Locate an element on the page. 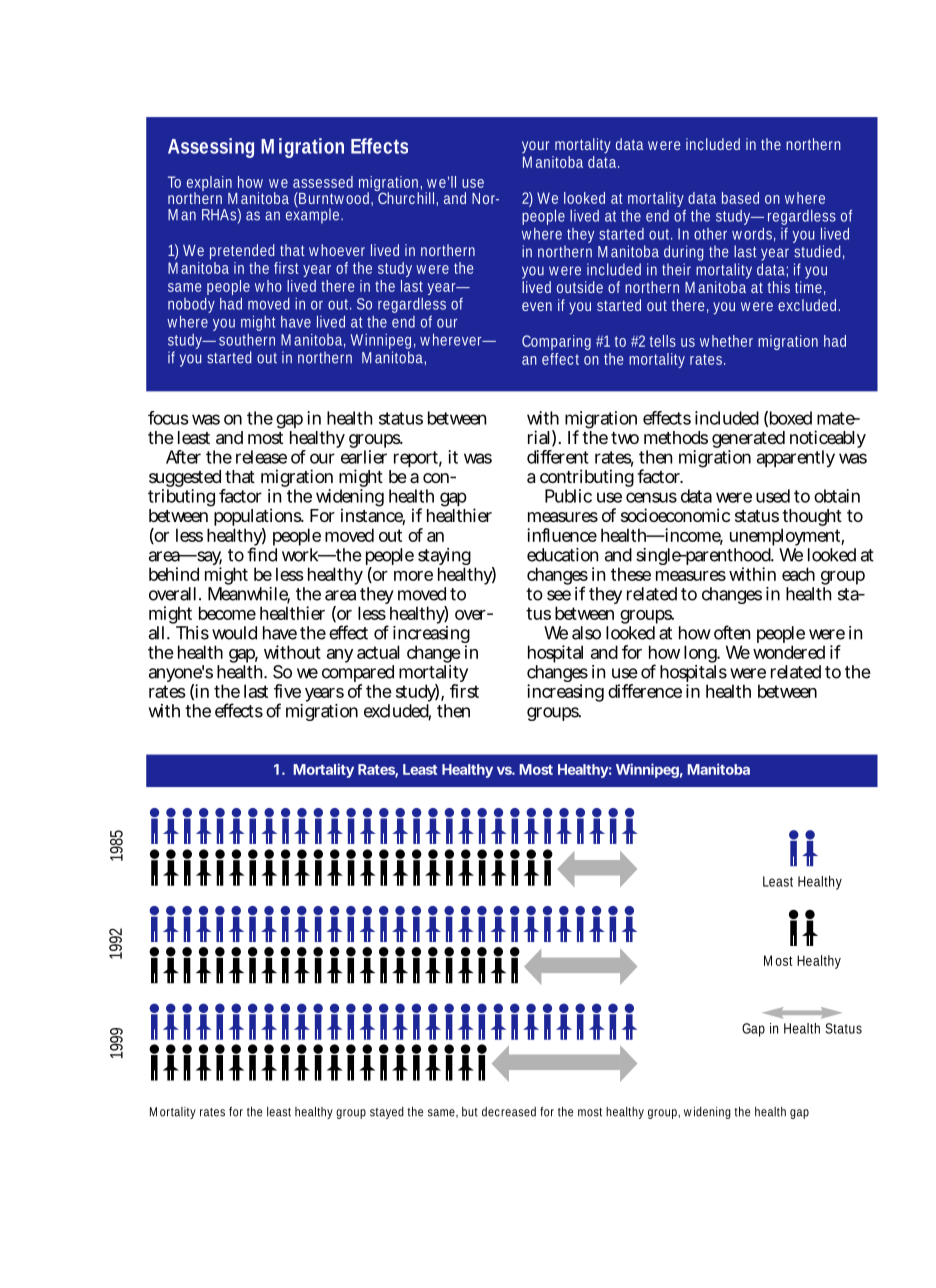 This page has height=1288, width=936. different is located at coordinates (558, 457).
